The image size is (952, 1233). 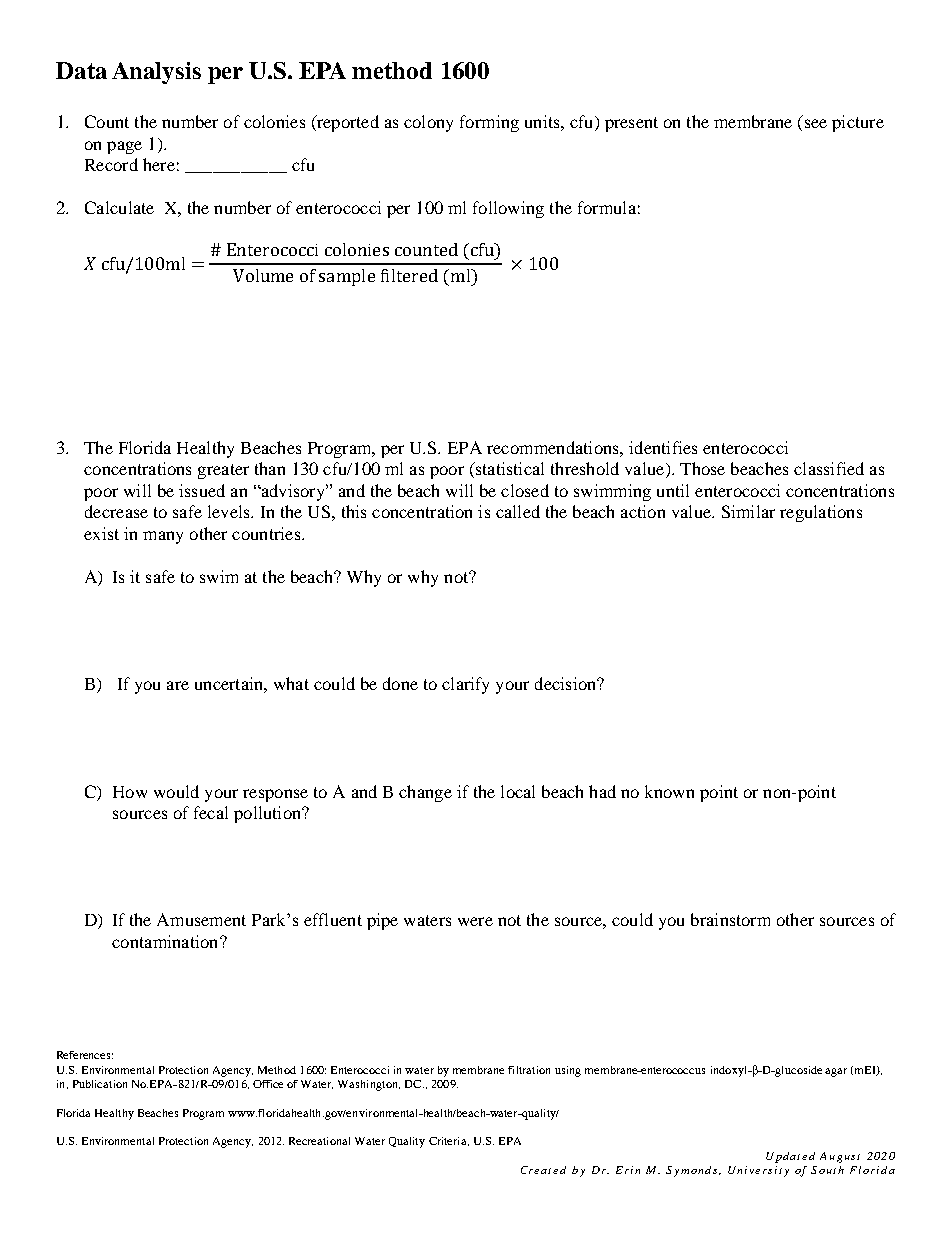 I want to click on Publication, so click(x=100, y=1084).
